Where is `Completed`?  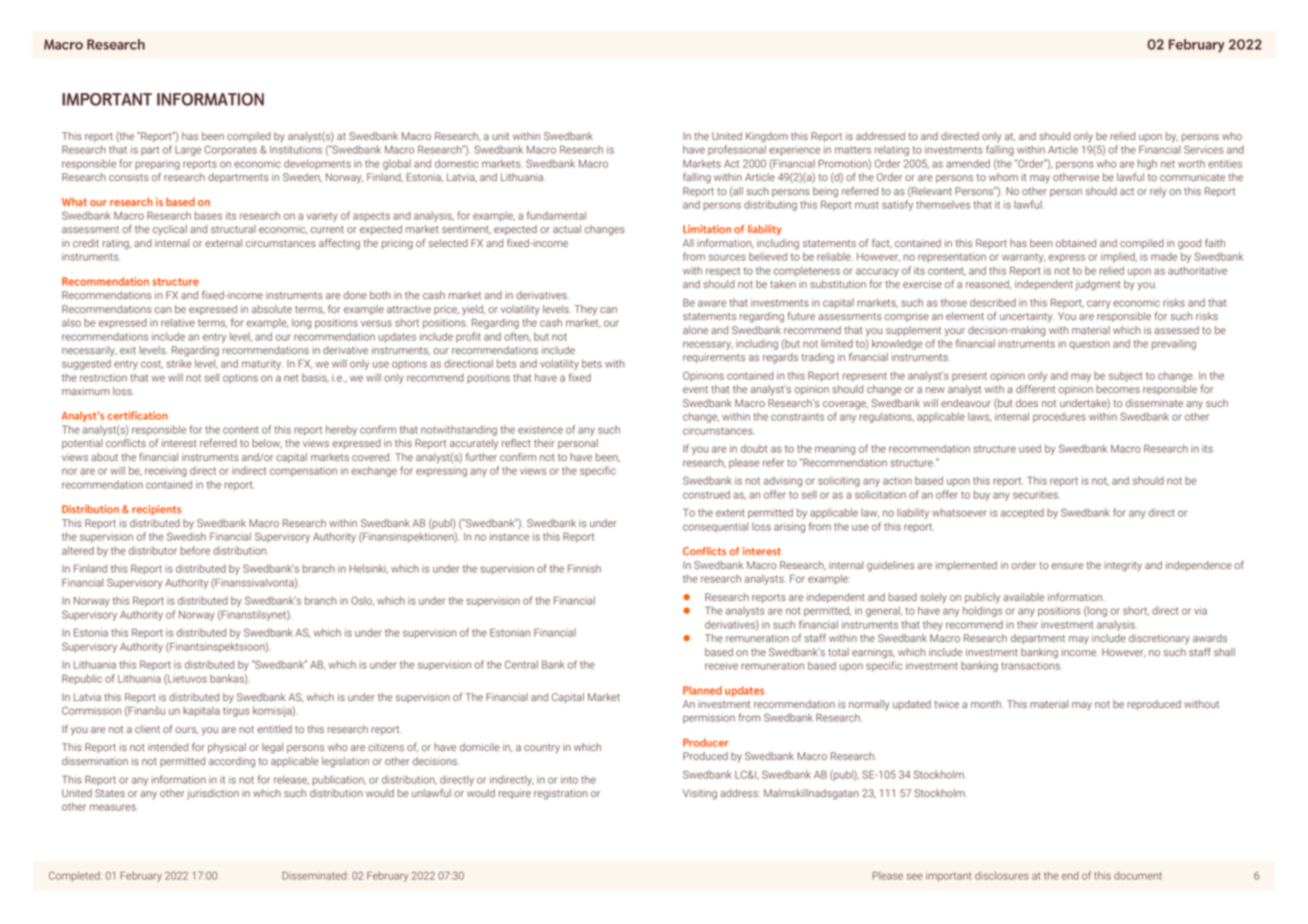
Completed is located at coordinates (75, 876).
